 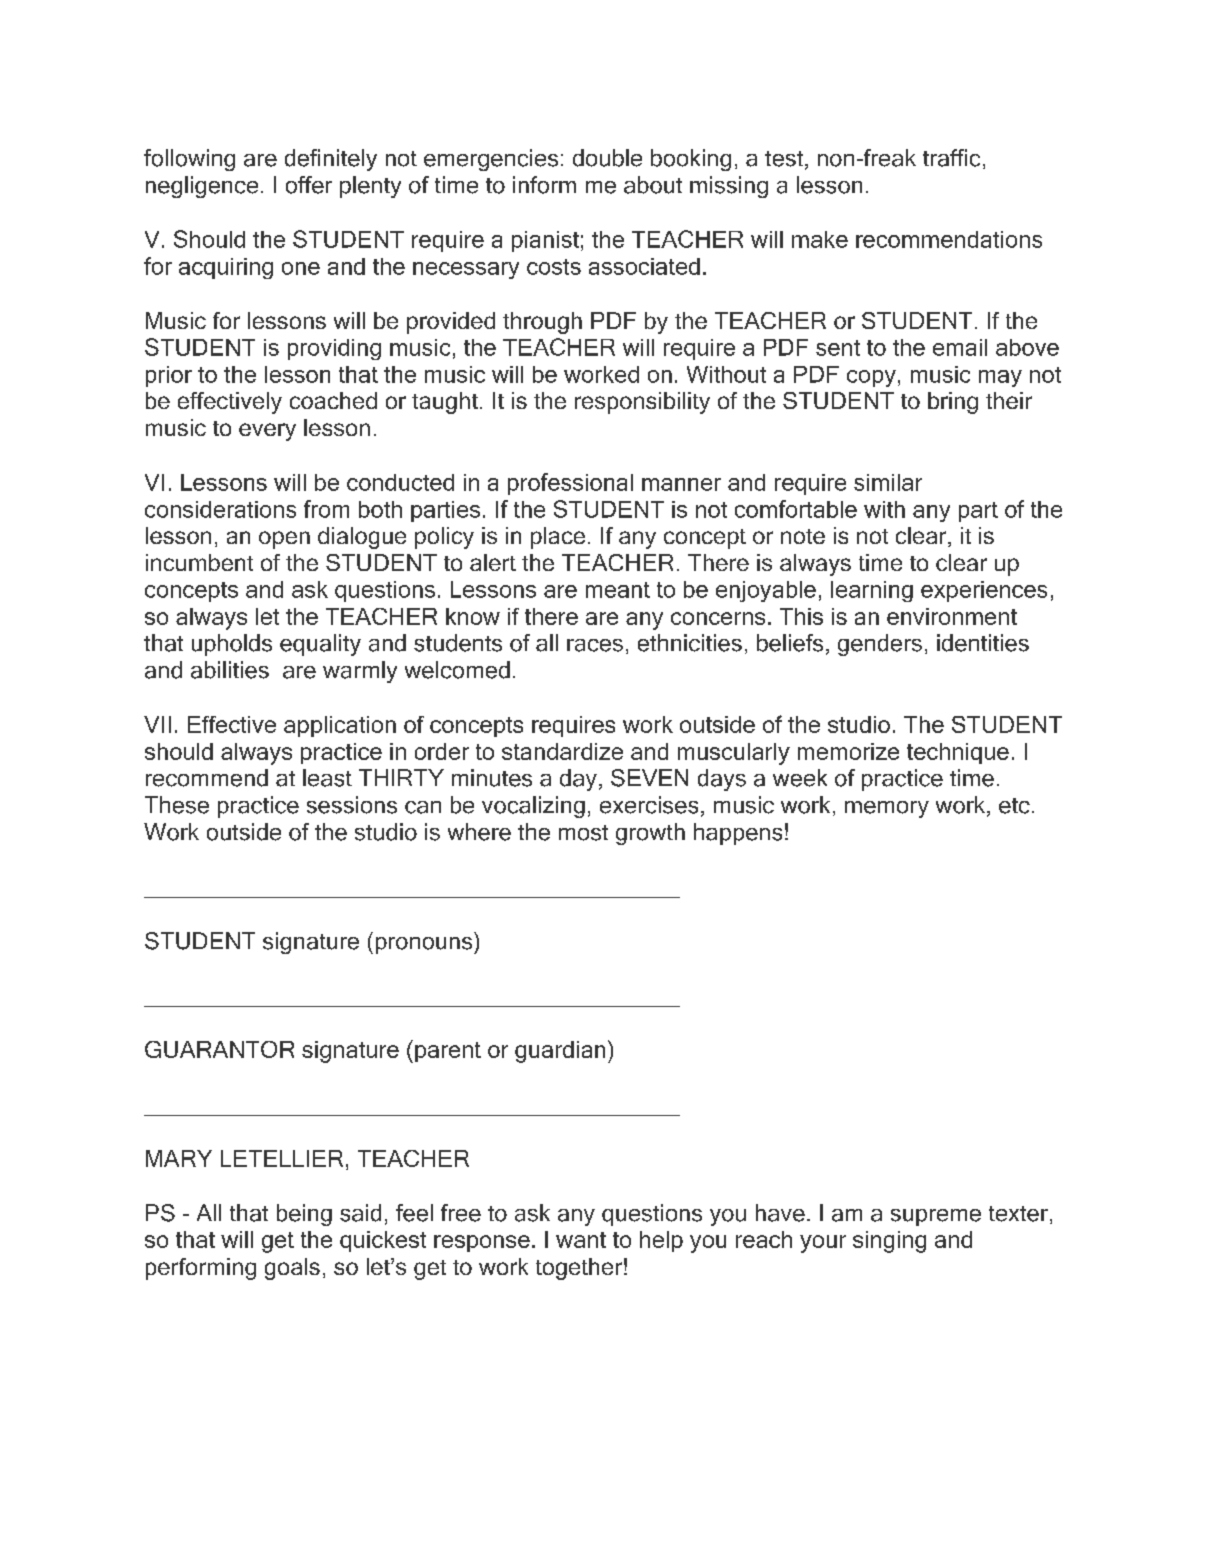 I want to click on inform, so click(x=544, y=185).
